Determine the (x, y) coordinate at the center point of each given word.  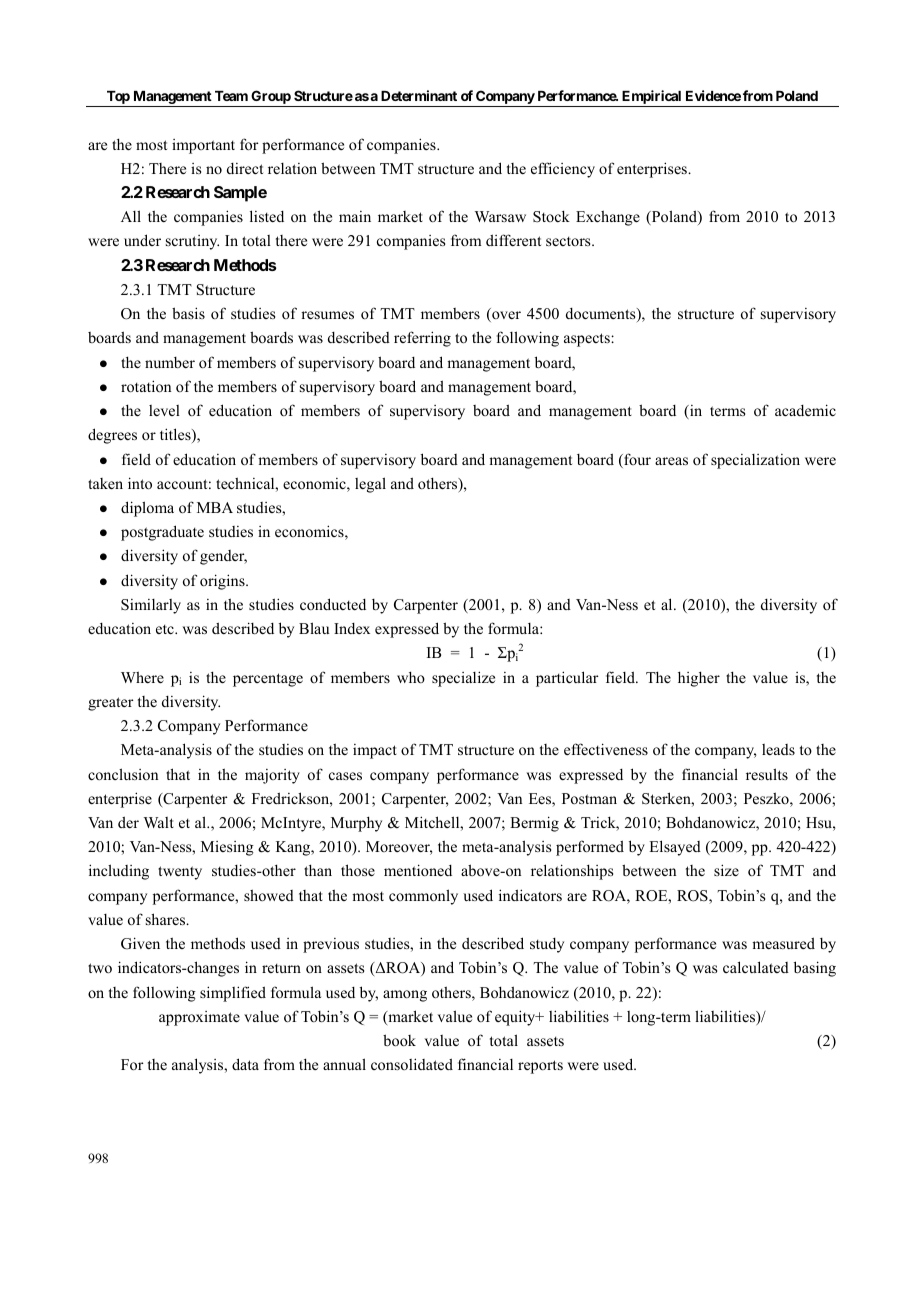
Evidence (713, 95)
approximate (199, 1018)
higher (699, 679)
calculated (756, 967)
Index (352, 628)
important (203, 146)
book (399, 1040)
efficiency (563, 170)
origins (223, 582)
